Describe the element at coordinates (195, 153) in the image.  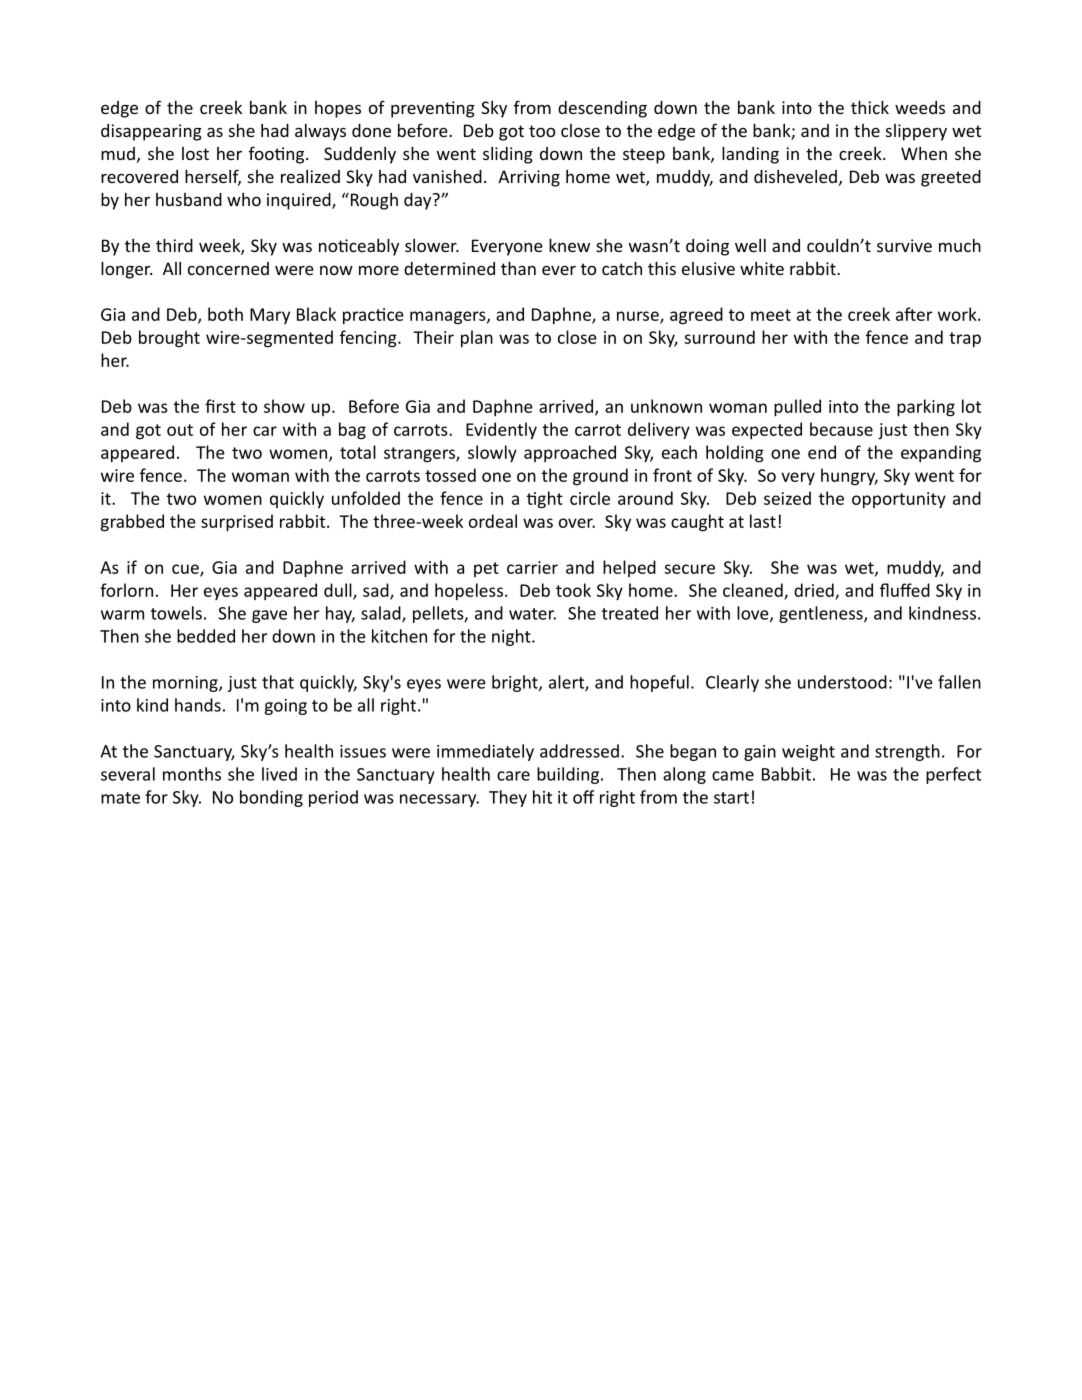
I see `lost` at that location.
